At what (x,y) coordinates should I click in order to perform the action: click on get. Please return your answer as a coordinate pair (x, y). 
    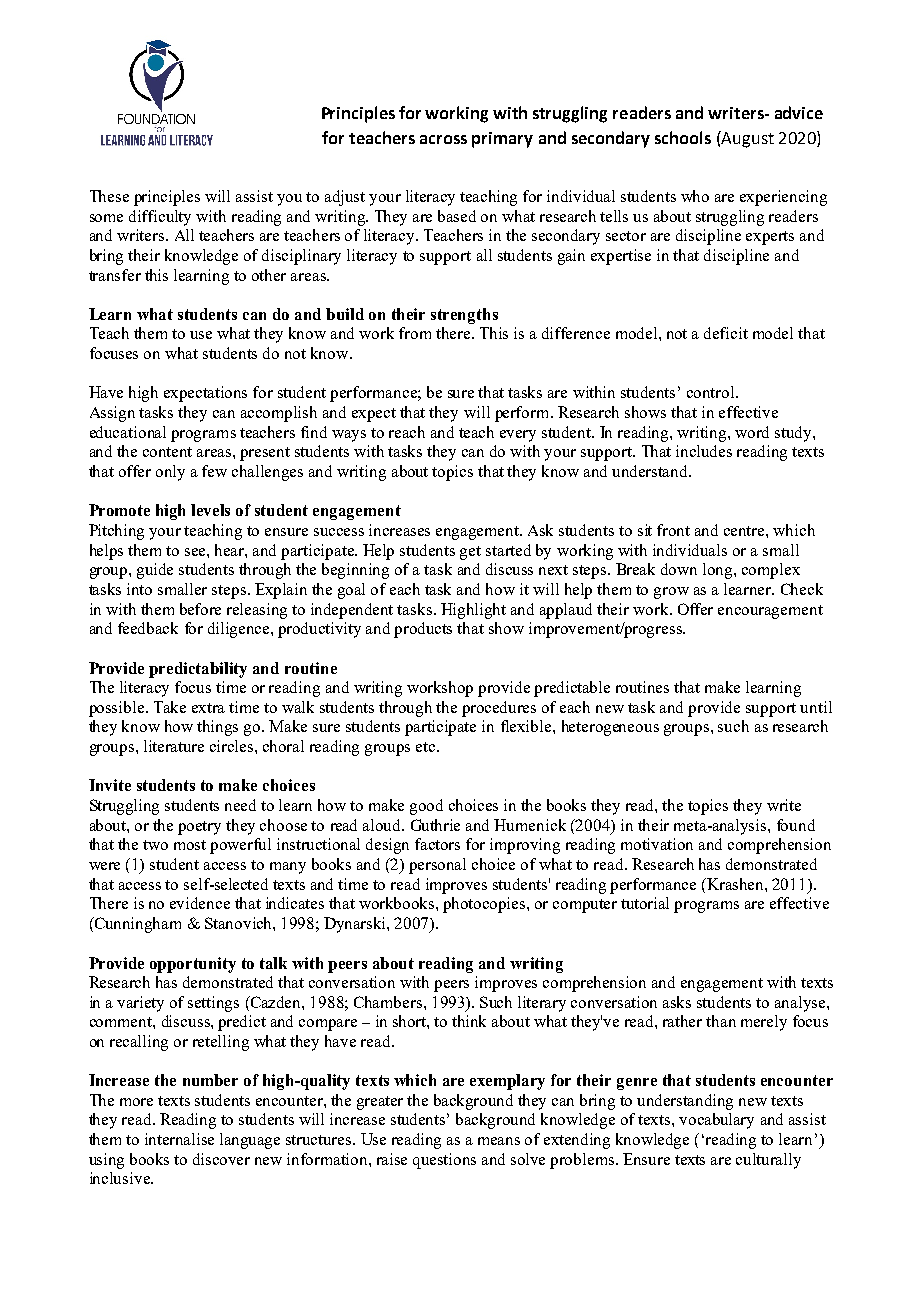
    Looking at the image, I should click on (470, 553).
